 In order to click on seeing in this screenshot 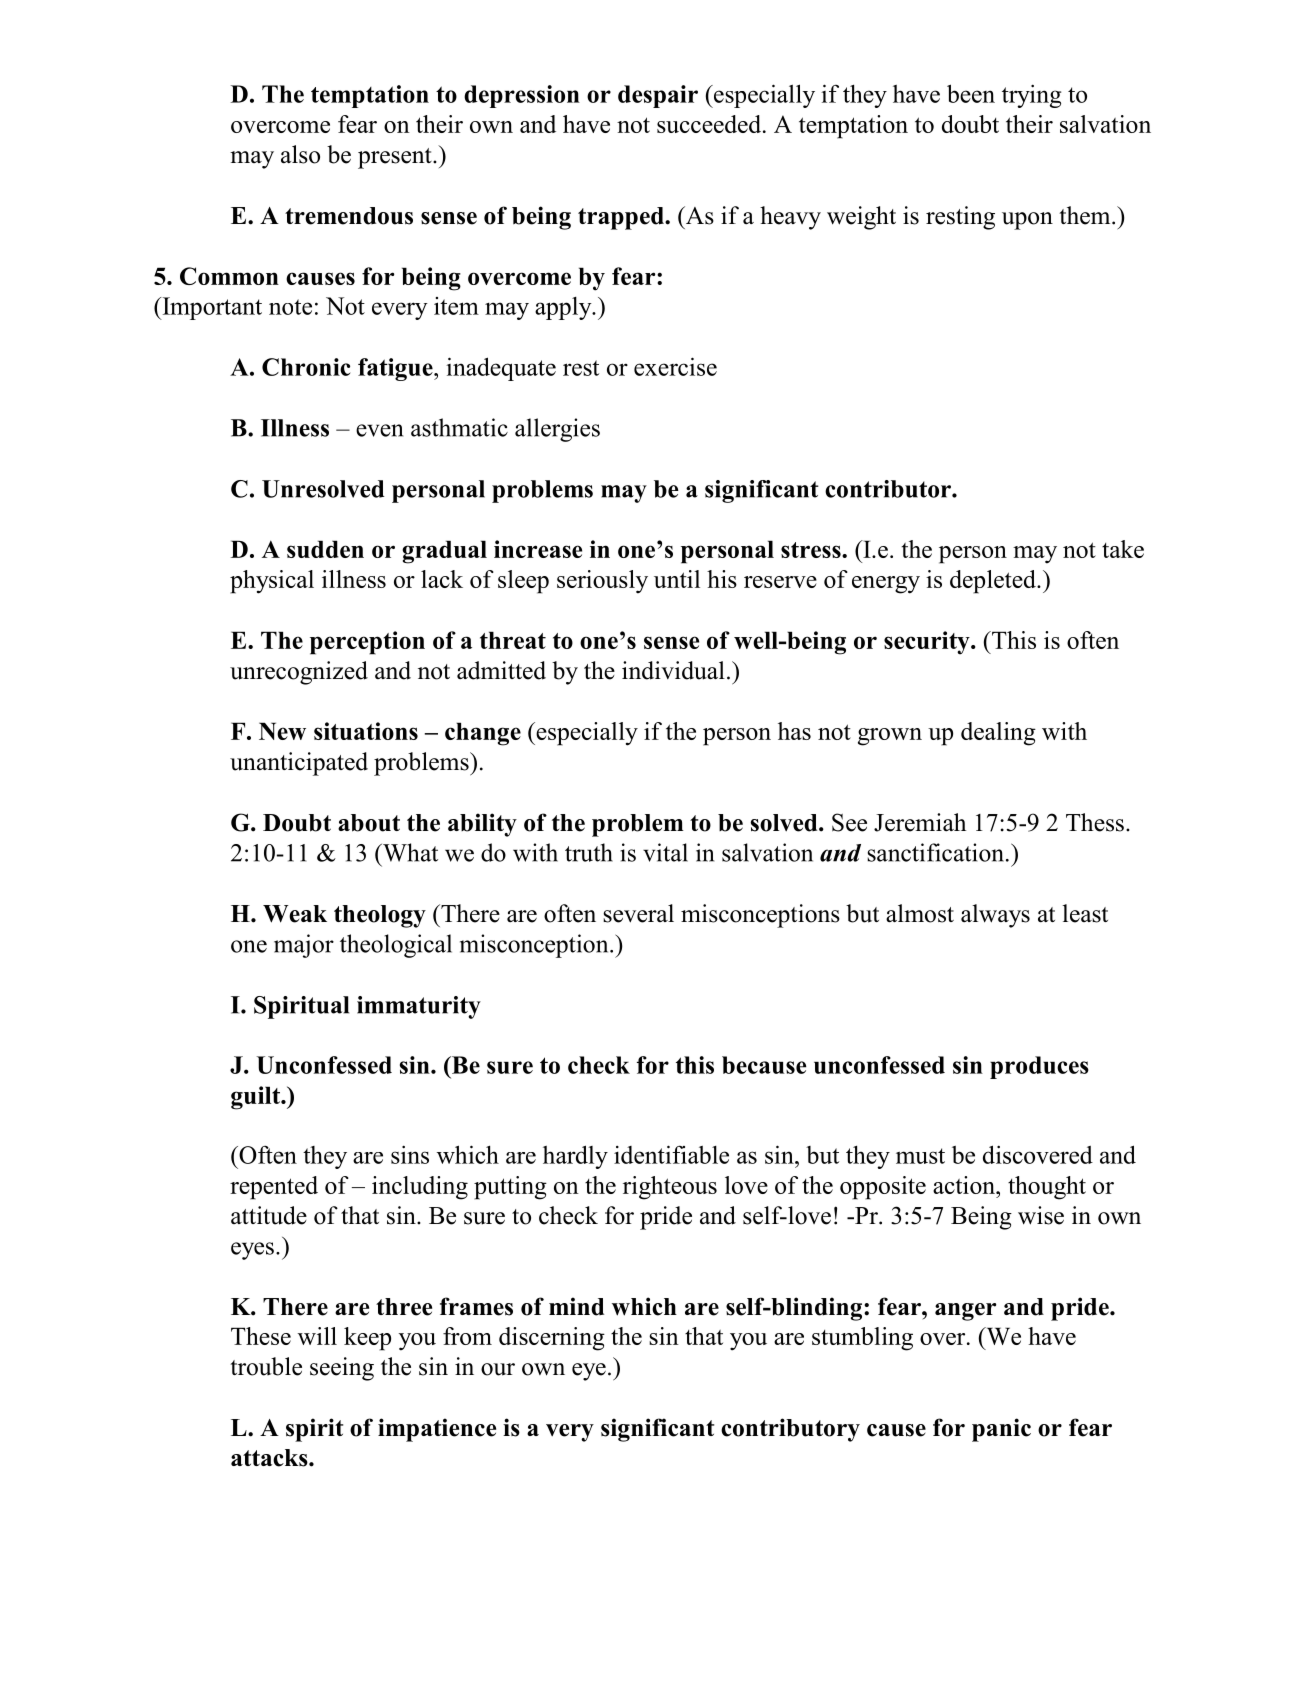, I will do `click(342, 1369)`.
